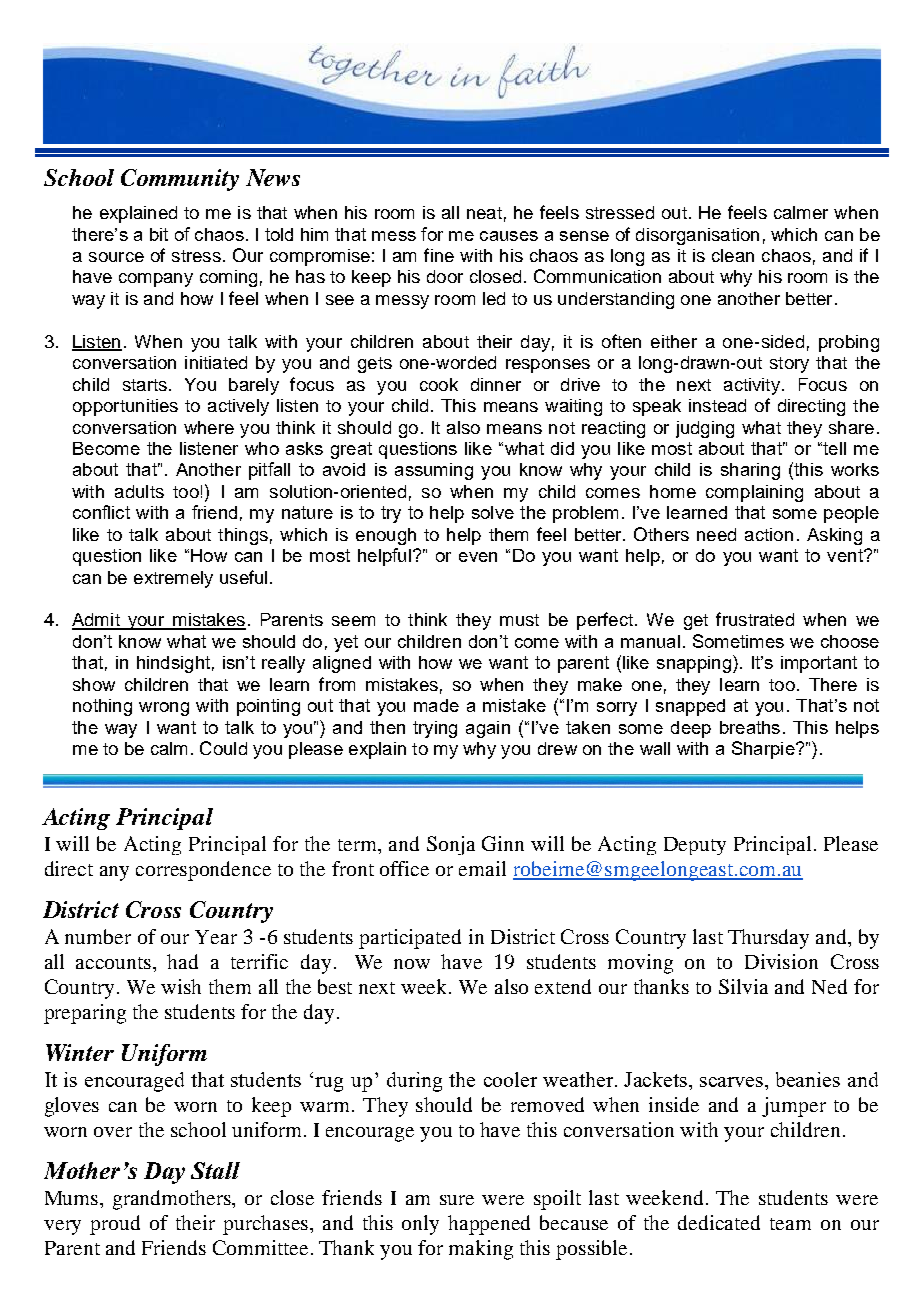 The image size is (924, 1308). I want to click on sure, so click(457, 1200).
